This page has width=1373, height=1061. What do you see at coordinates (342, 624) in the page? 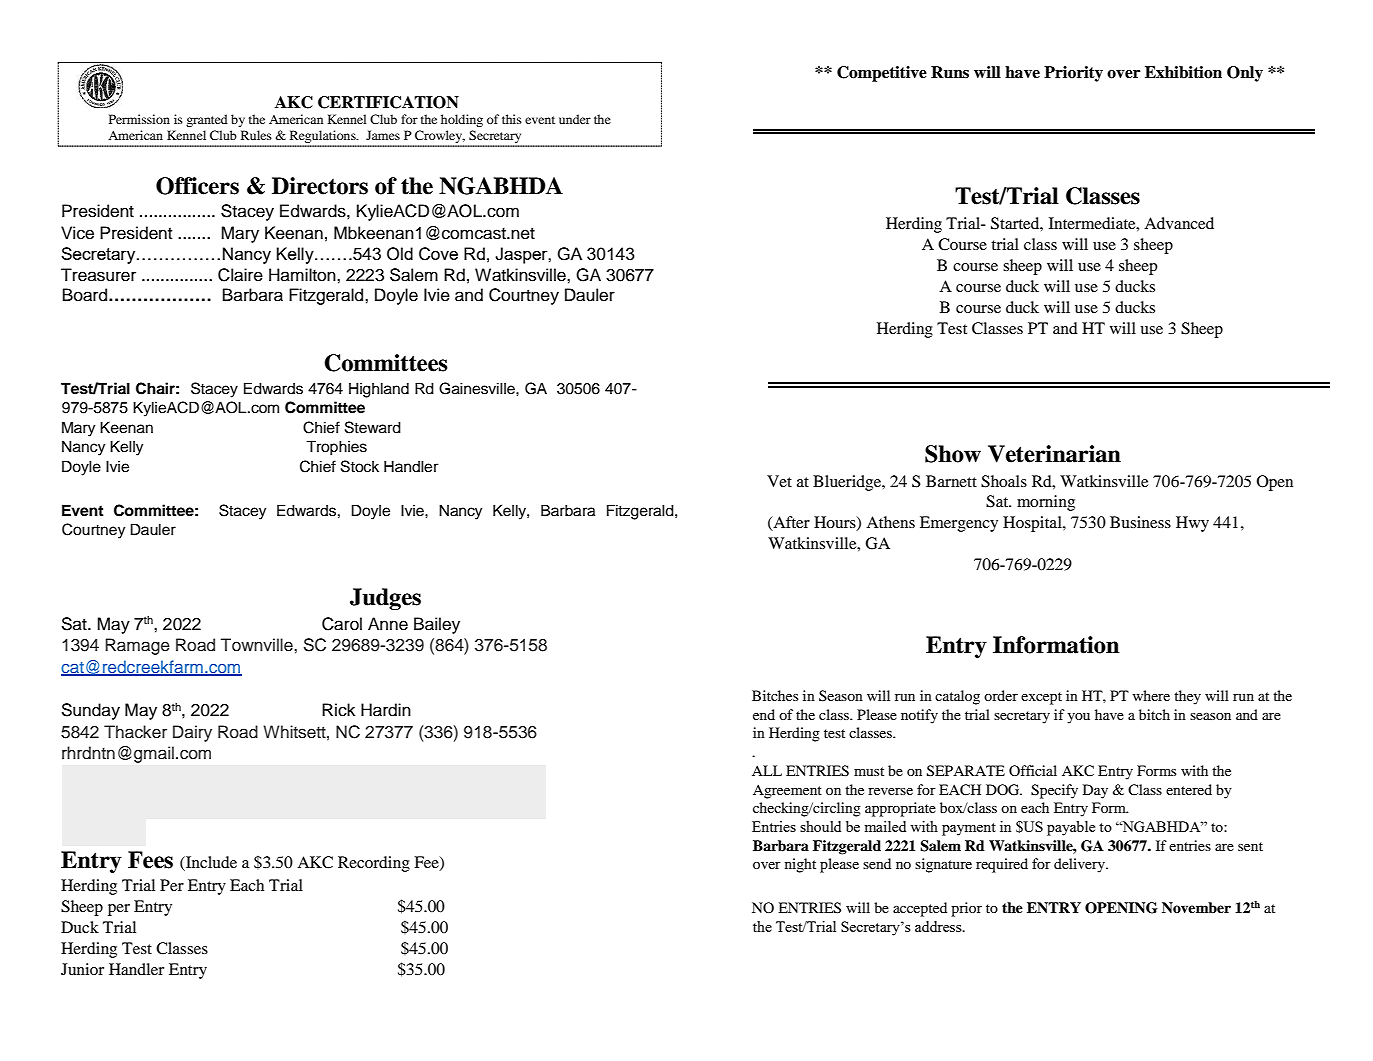
I see `Carol` at bounding box center [342, 624].
